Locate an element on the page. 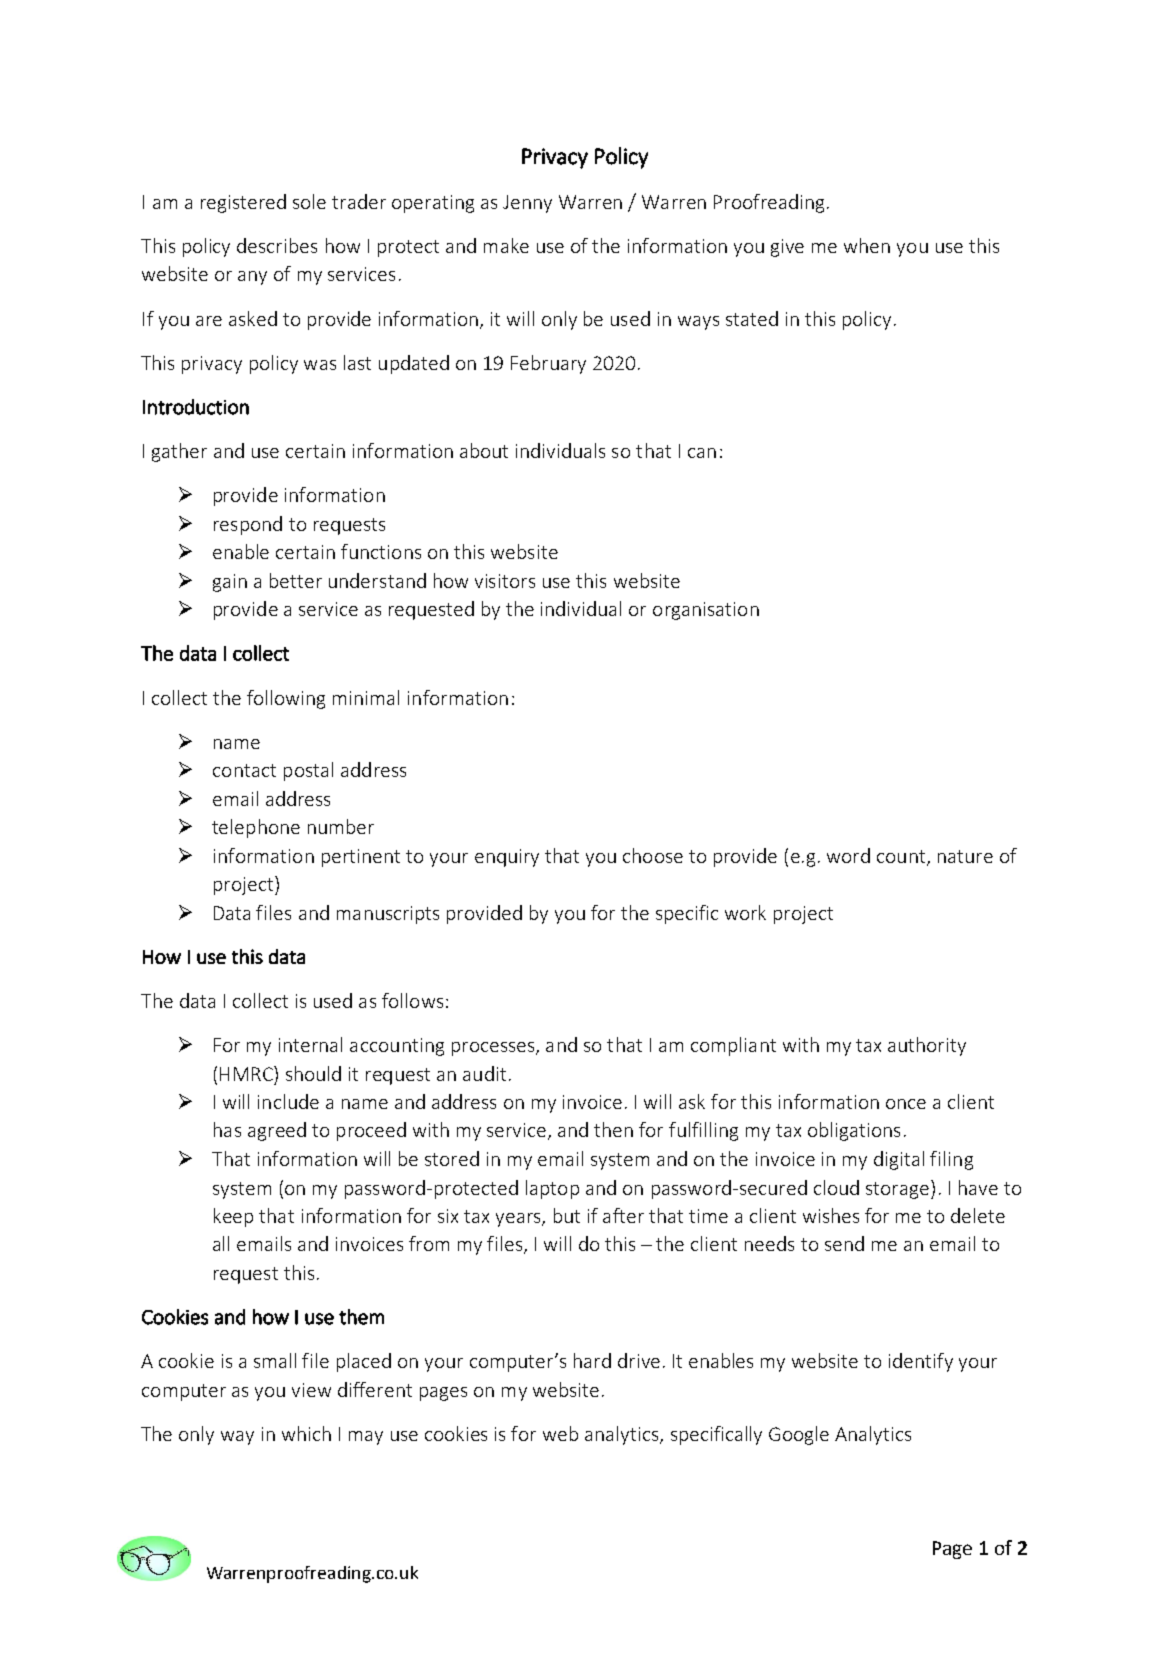  describes is located at coordinates (277, 245).
